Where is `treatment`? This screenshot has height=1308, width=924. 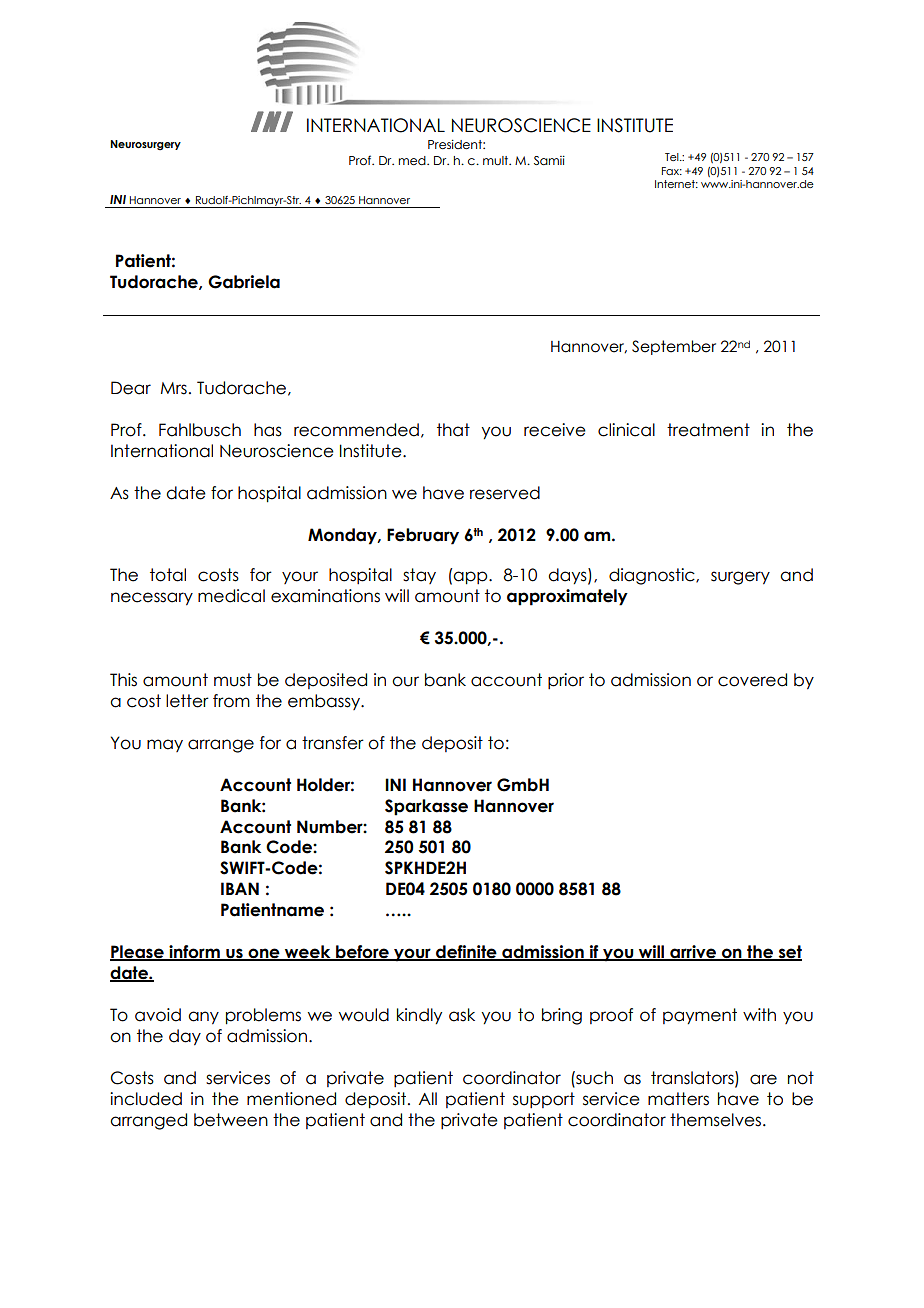
treatment is located at coordinates (708, 430).
